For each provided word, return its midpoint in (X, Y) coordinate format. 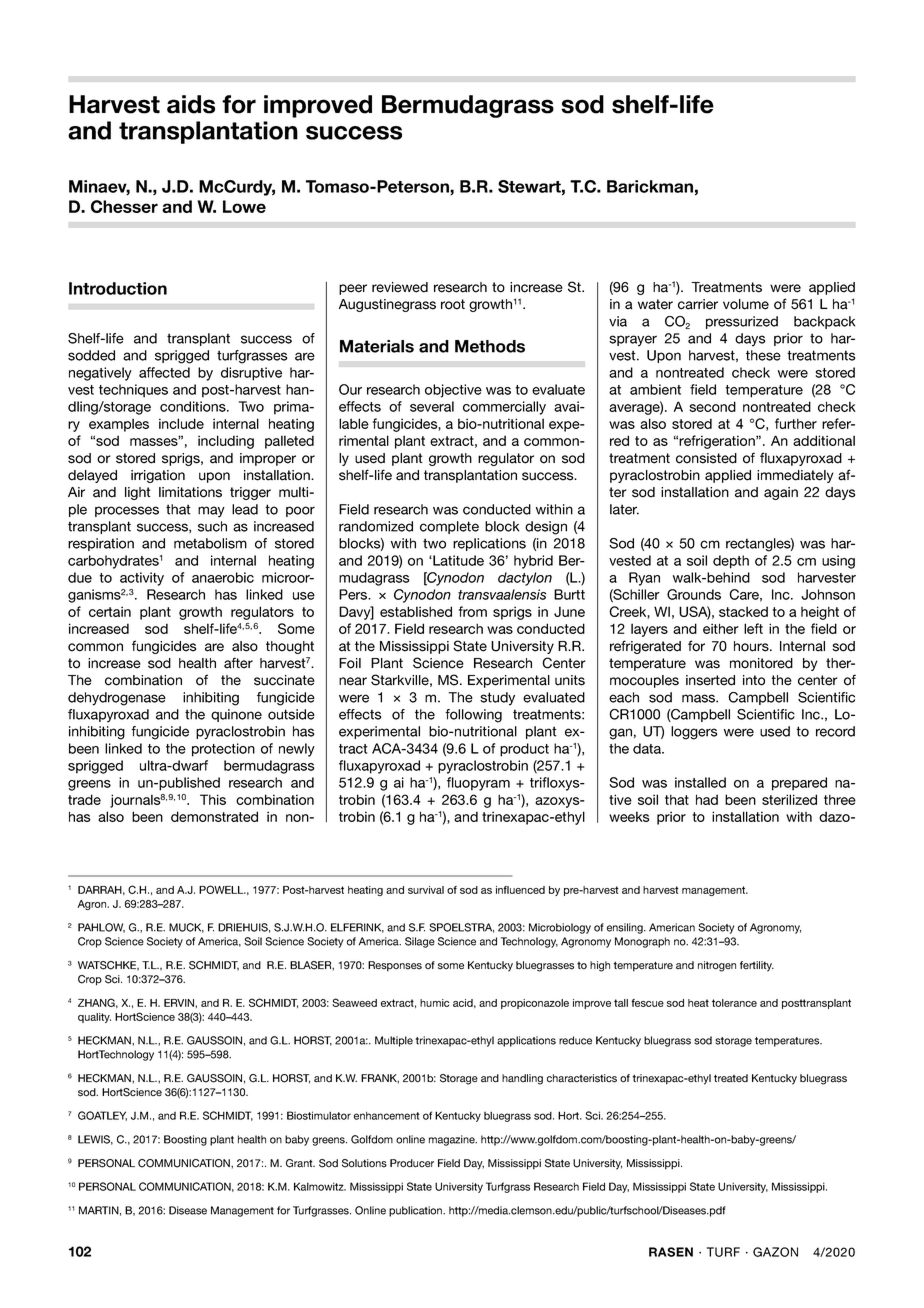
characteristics (582, 1078)
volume (746, 304)
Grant (300, 1163)
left (753, 628)
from (473, 611)
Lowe (244, 206)
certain (110, 611)
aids (191, 104)
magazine (453, 1140)
